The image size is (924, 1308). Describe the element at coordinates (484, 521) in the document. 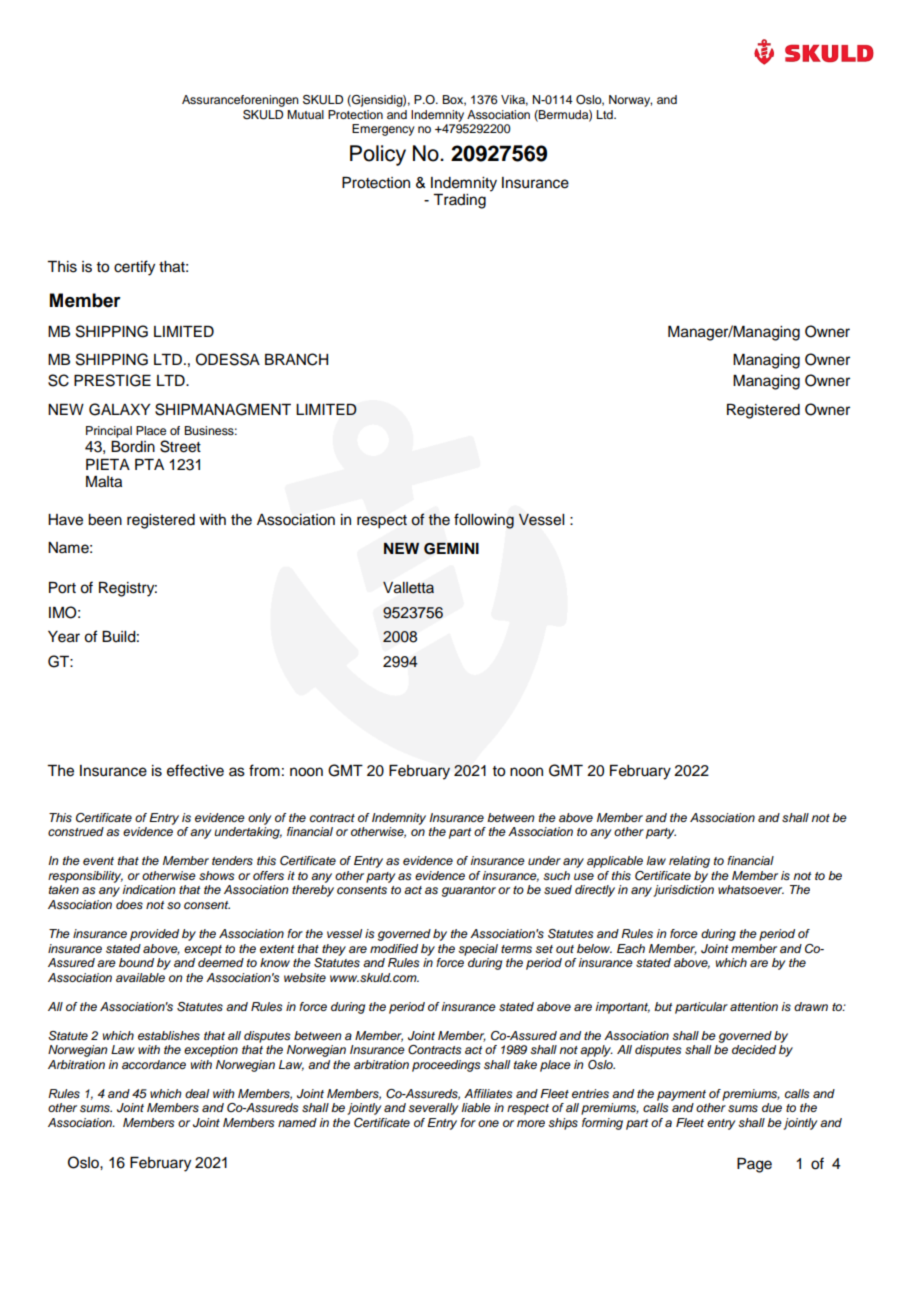

I see `following` at that location.
